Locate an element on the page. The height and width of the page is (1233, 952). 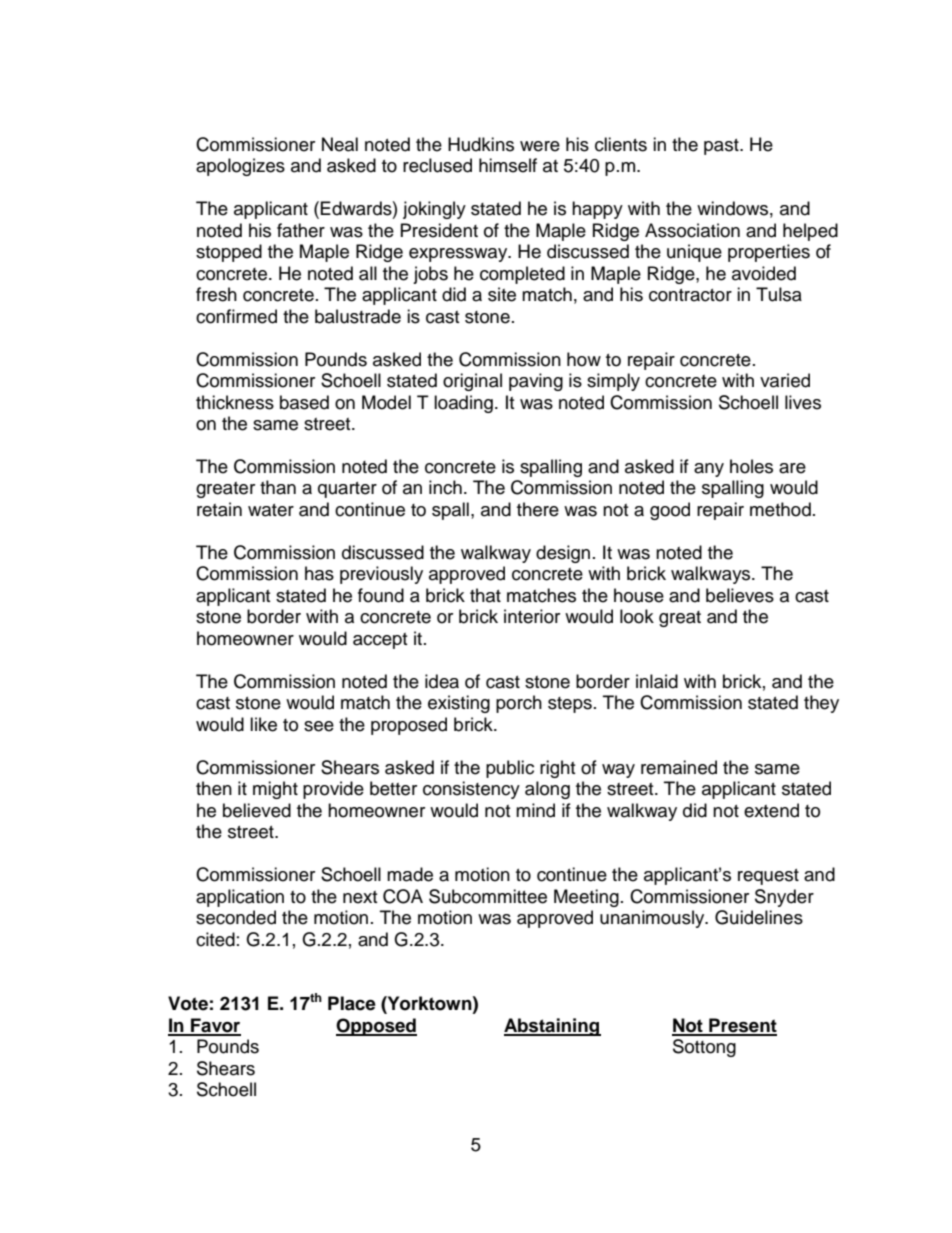
porch is located at coordinates (519, 704).
